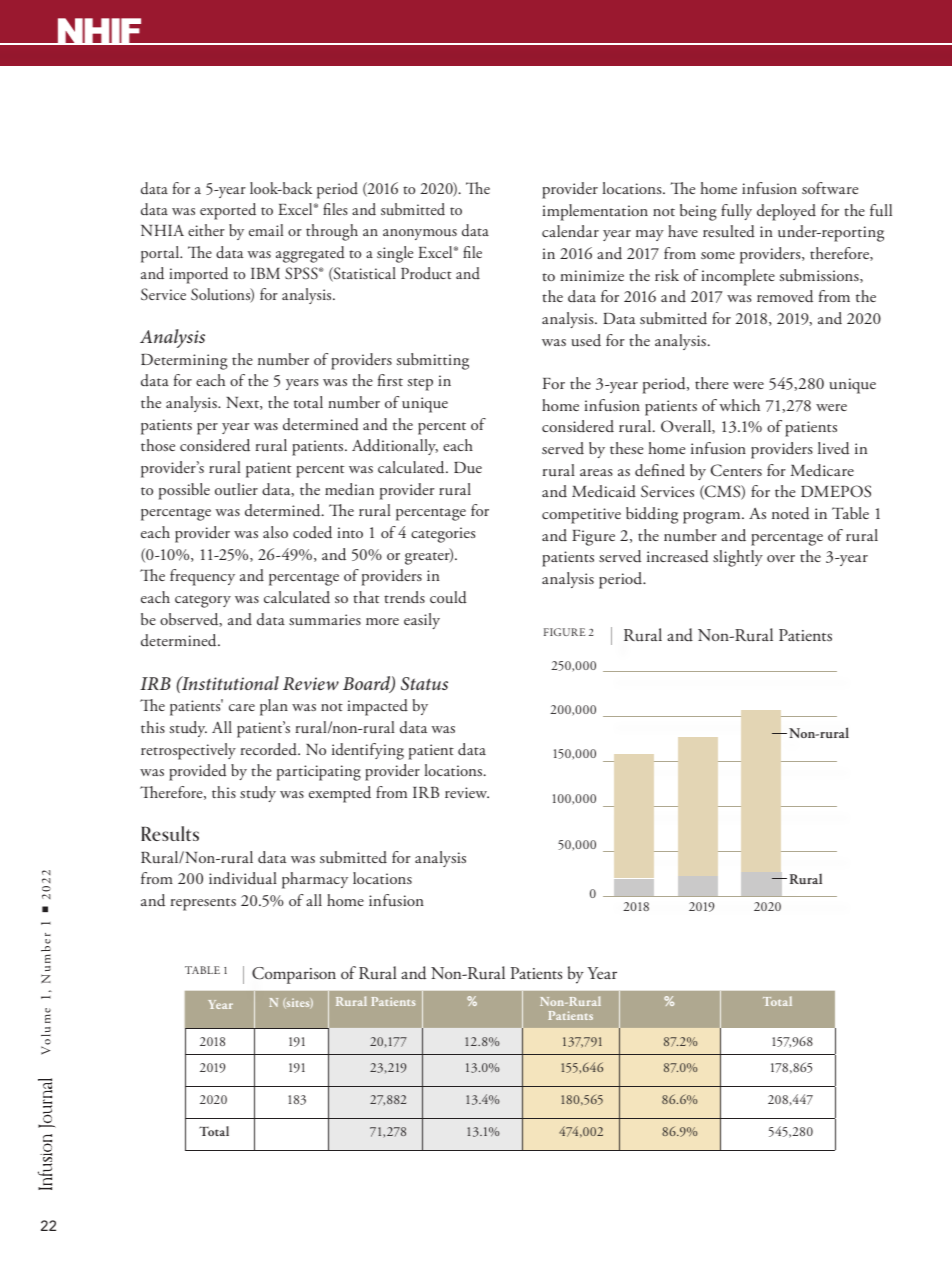  I want to click on recorded, so click(269, 749).
